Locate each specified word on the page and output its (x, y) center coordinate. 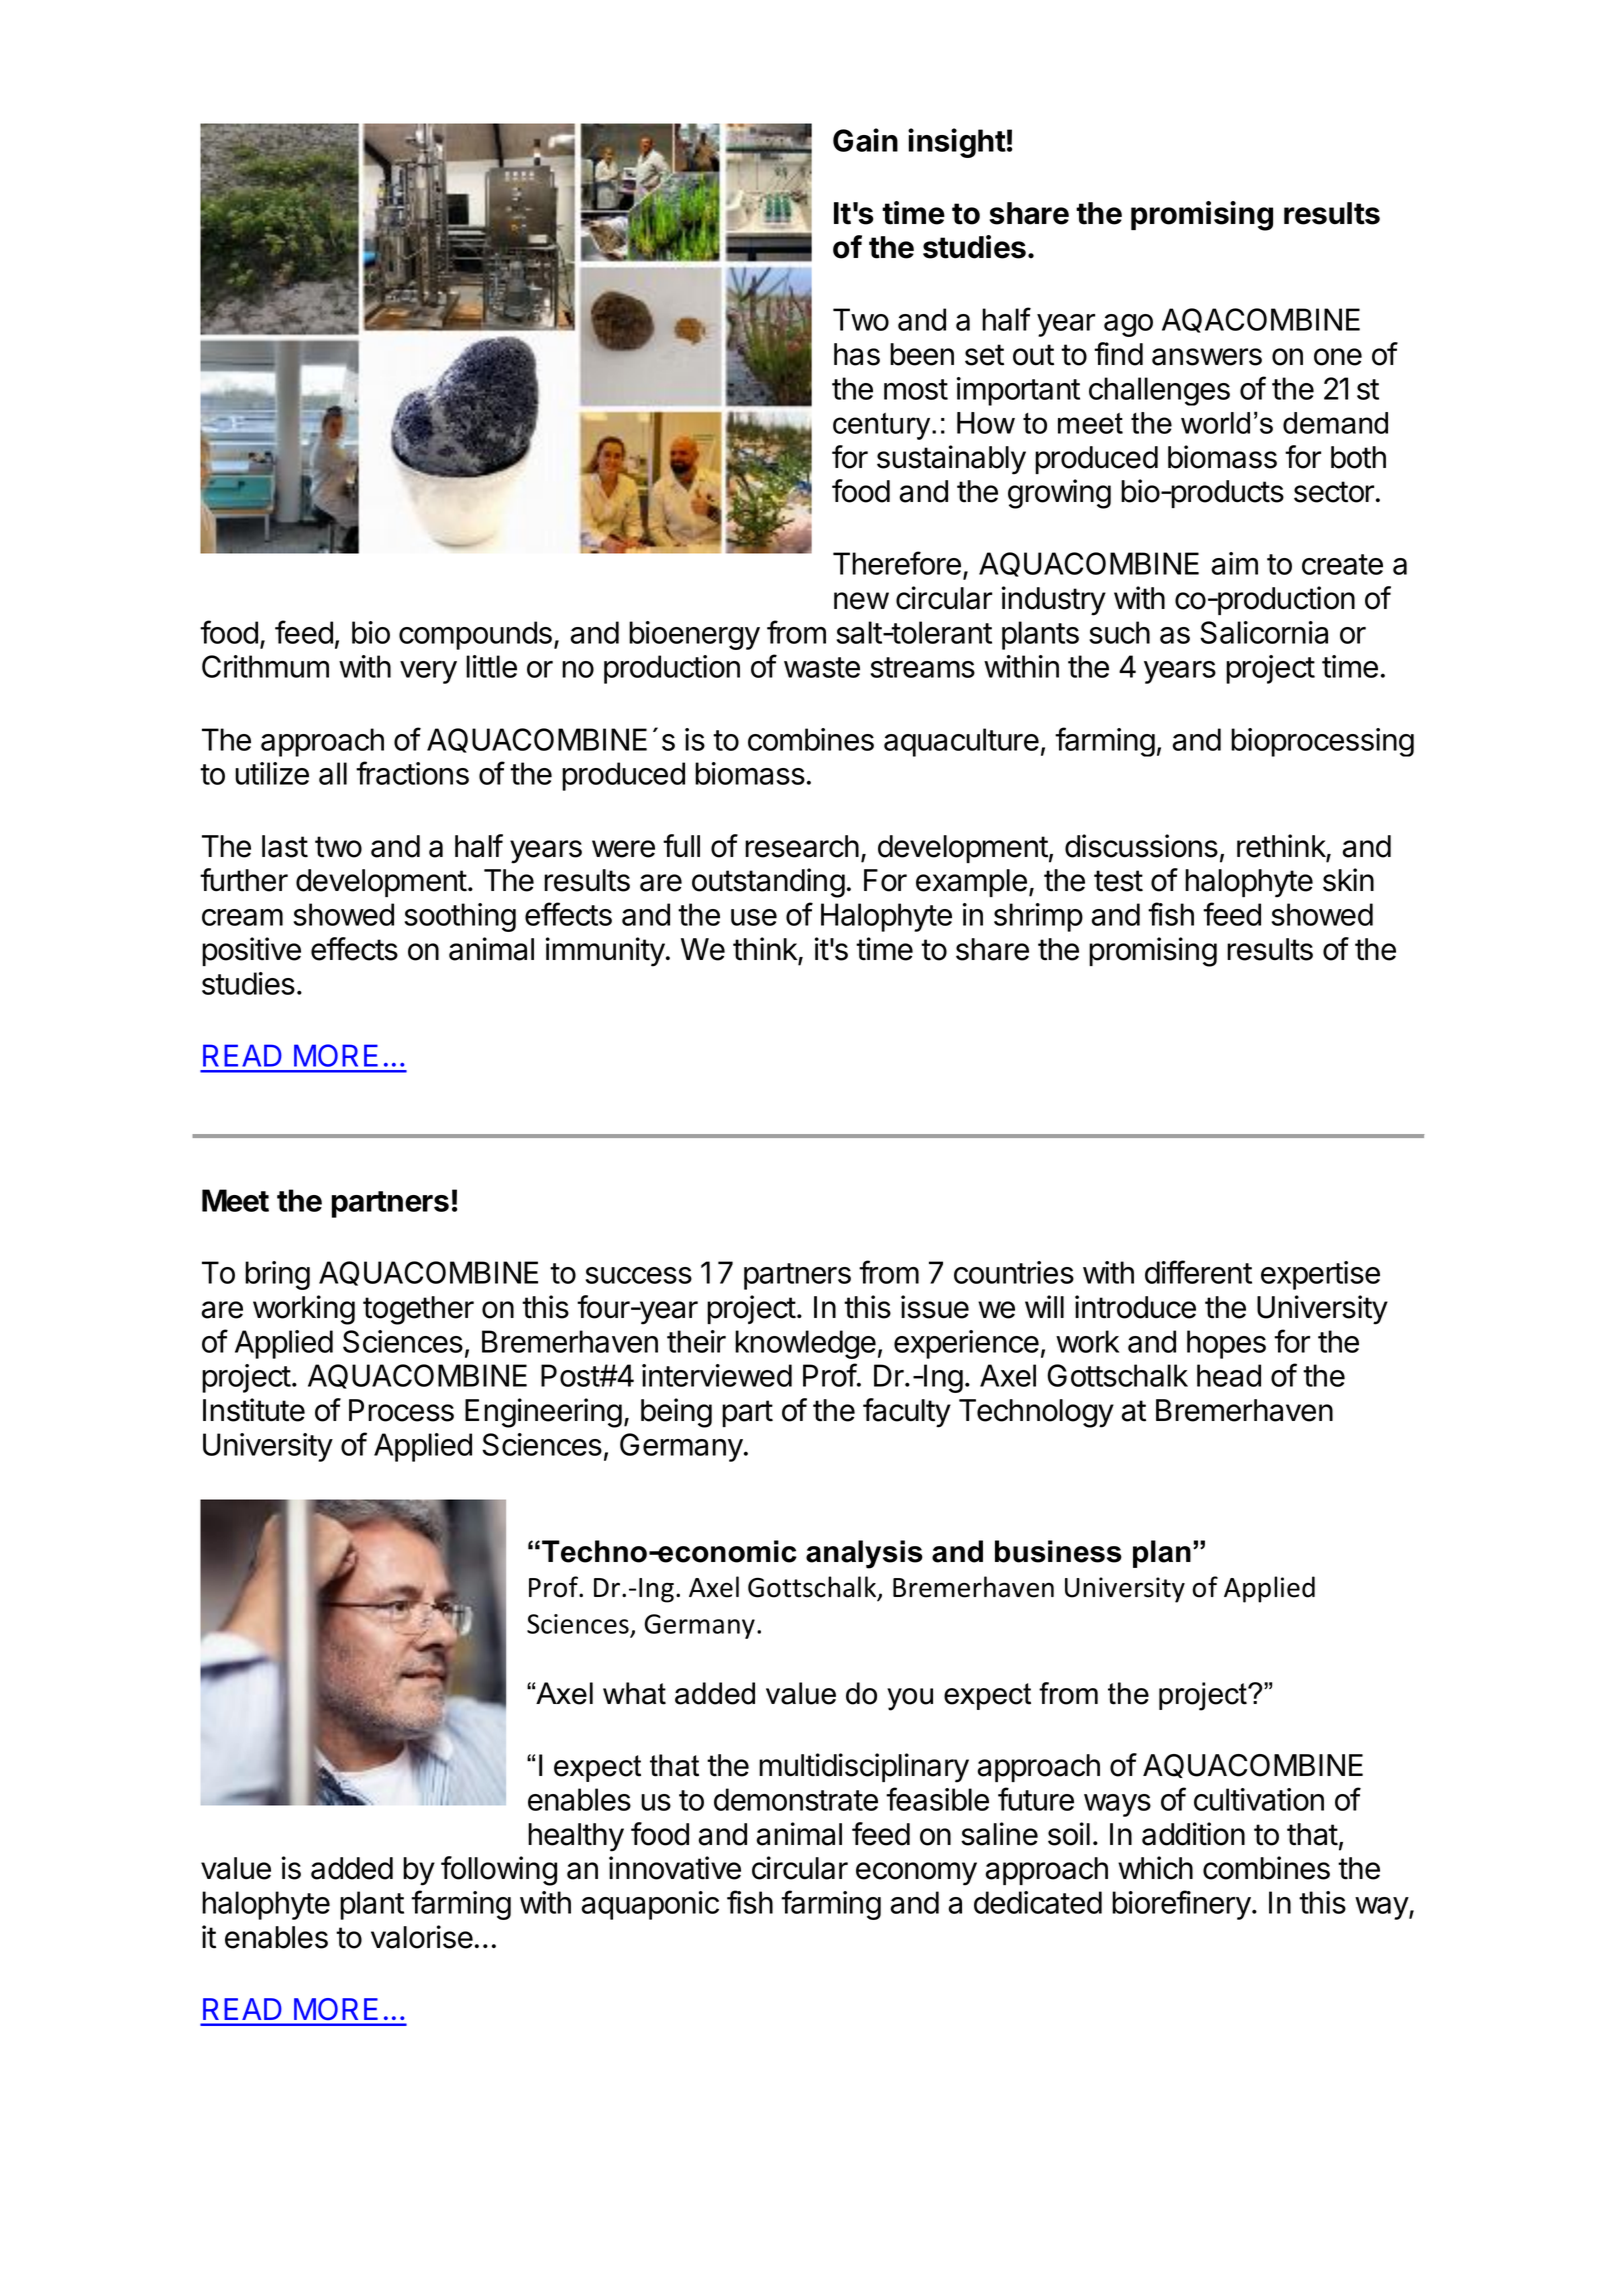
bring (277, 1275)
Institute (254, 1410)
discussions (1141, 846)
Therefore (897, 563)
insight (957, 143)
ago (1128, 325)
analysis (864, 1554)
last (285, 846)
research (802, 846)
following (499, 1871)
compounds (475, 635)
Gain (865, 140)
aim (1235, 563)
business (1058, 1551)
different (1198, 1272)
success (638, 1275)
